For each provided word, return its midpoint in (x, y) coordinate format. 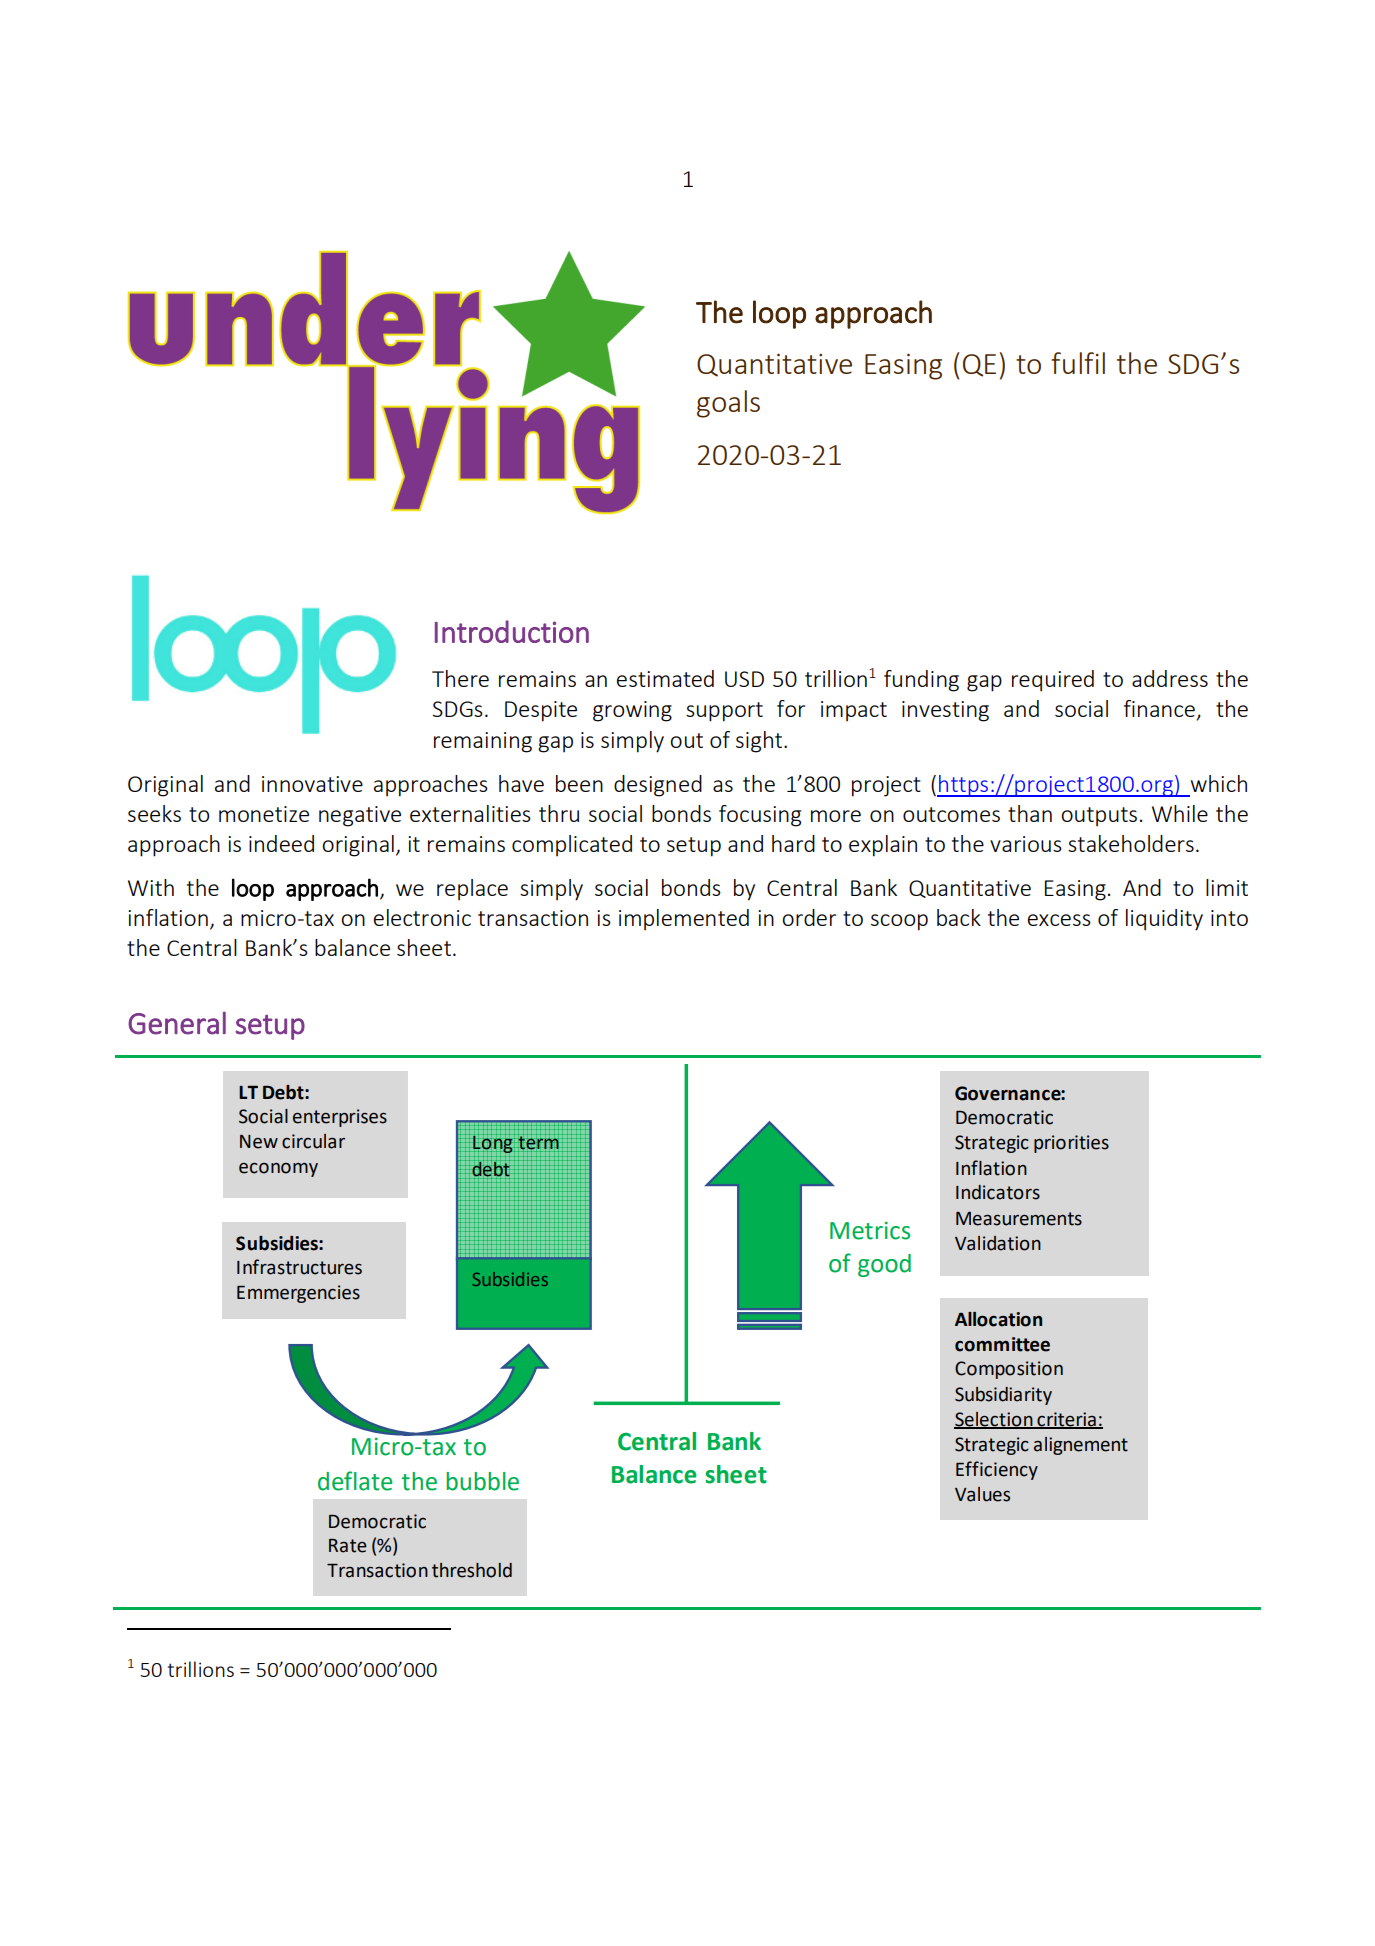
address (1170, 678)
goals (728, 404)
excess (1059, 920)
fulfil (1078, 363)
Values (982, 1494)
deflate (355, 1481)
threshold (472, 1570)
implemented (684, 920)
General (177, 1023)
